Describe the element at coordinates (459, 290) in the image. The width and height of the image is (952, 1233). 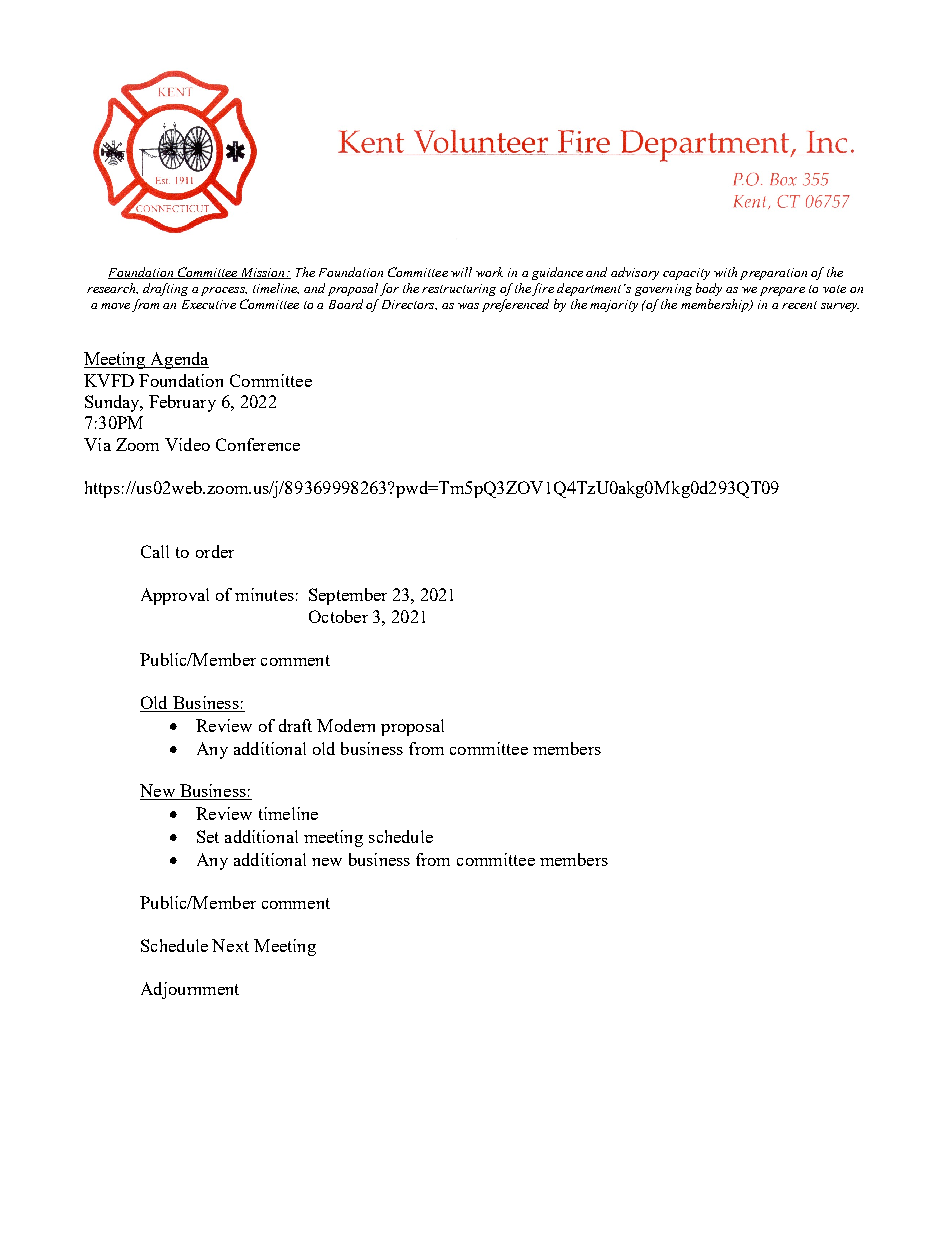
I see `restructuring` at that location.
